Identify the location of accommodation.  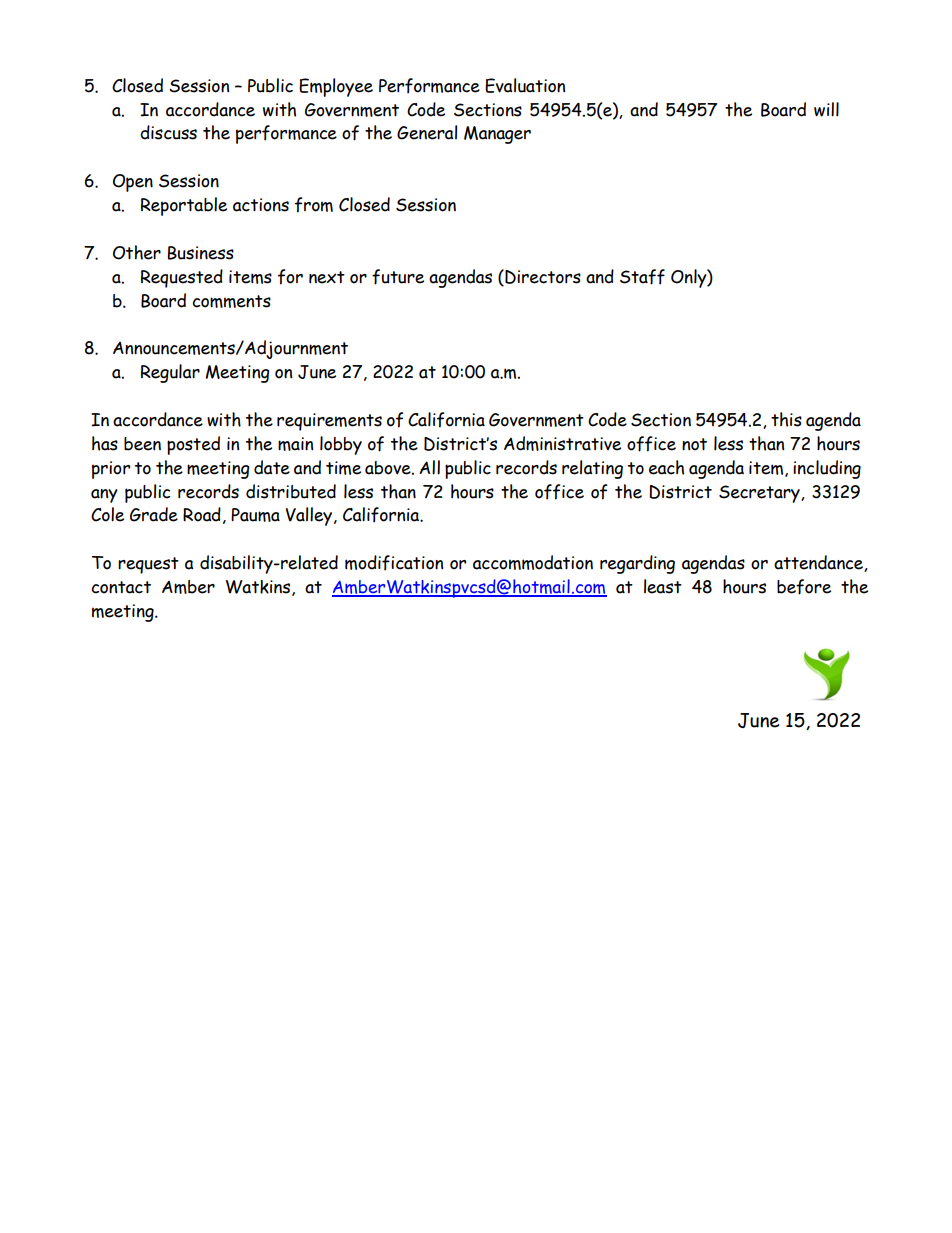
(533, 562).
